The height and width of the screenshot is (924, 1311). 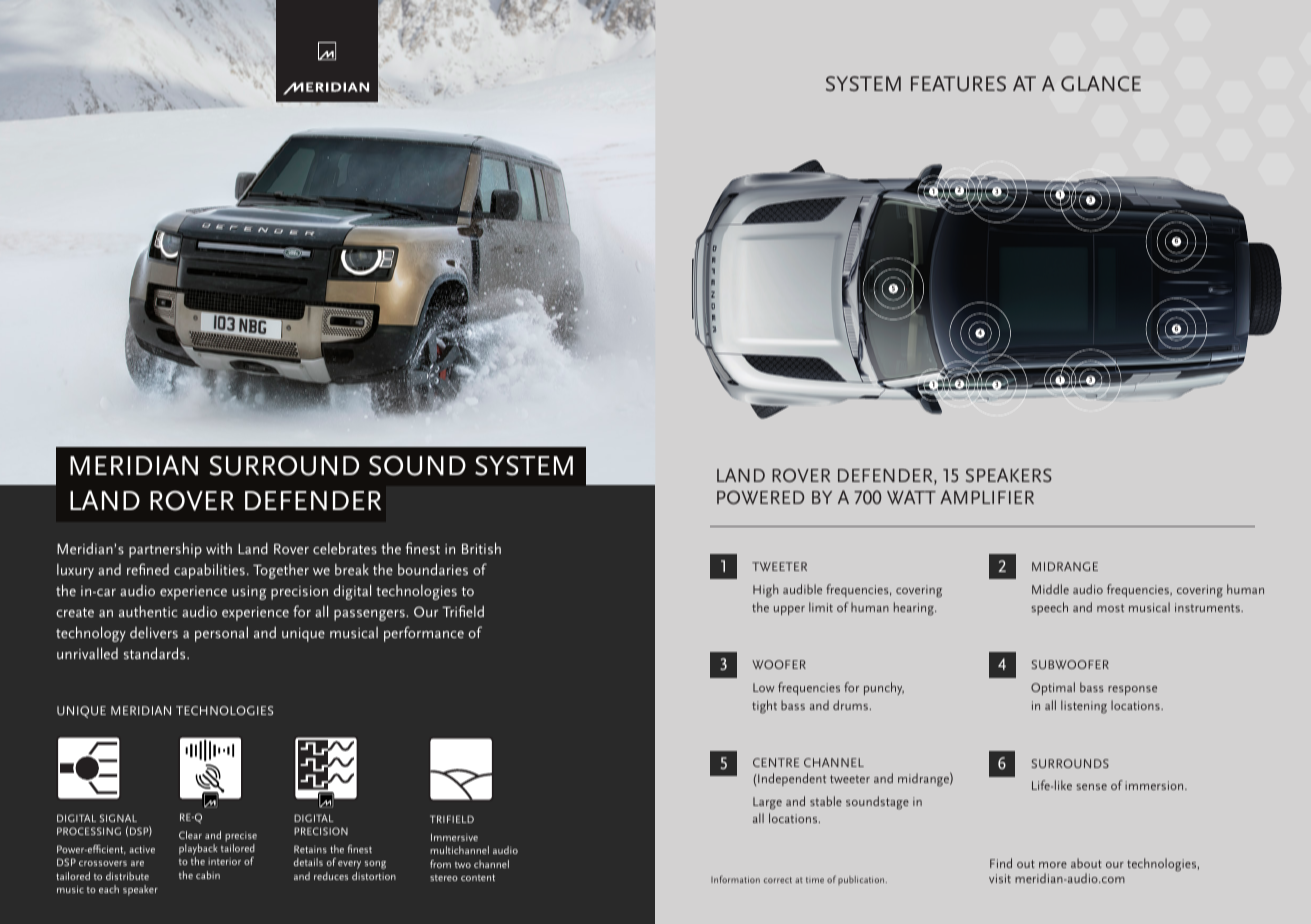 I want to click on Middle, so click(x=1050, y=589).
